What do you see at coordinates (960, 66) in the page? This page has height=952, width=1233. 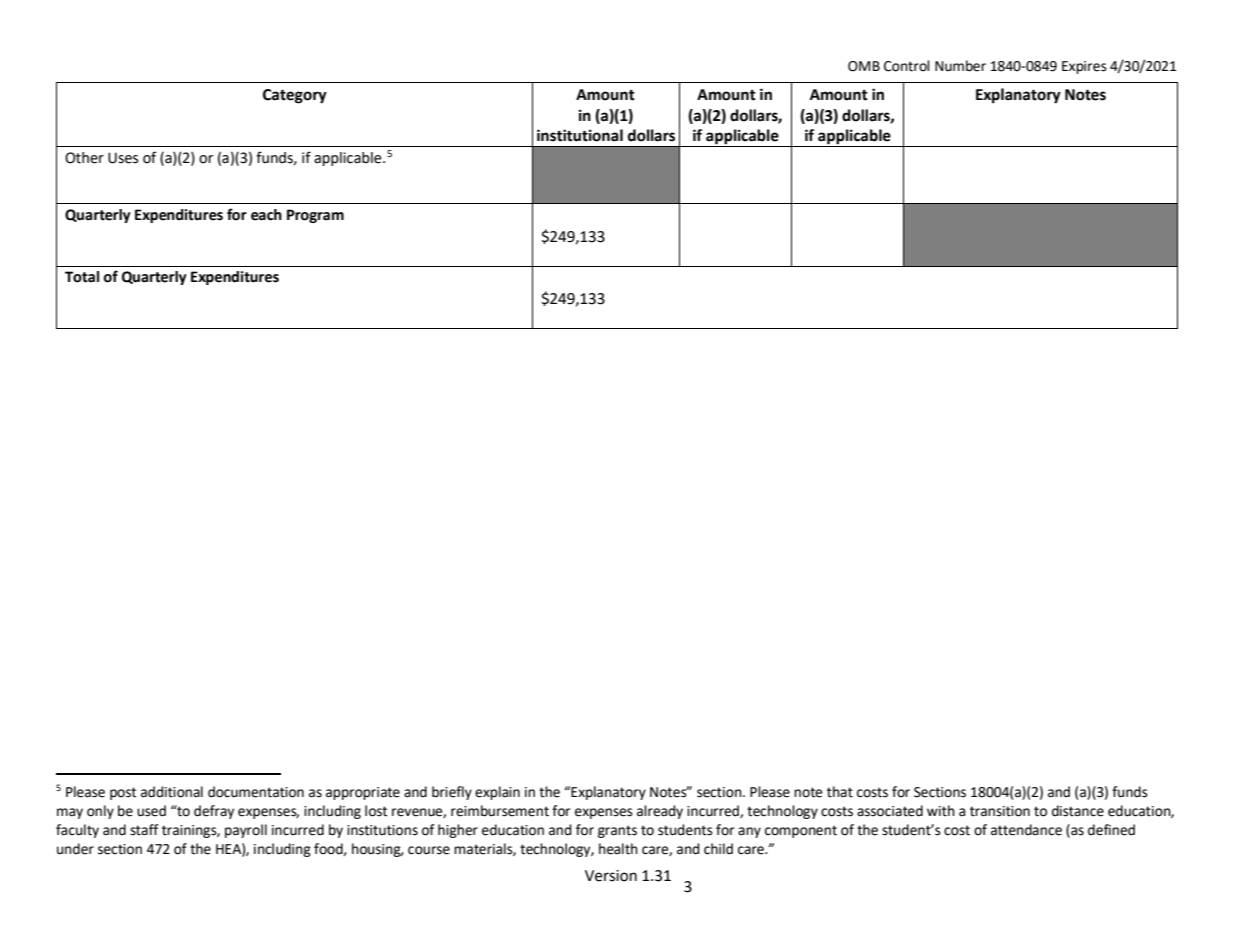 I see `Number` at bounding box center [960, 66].
